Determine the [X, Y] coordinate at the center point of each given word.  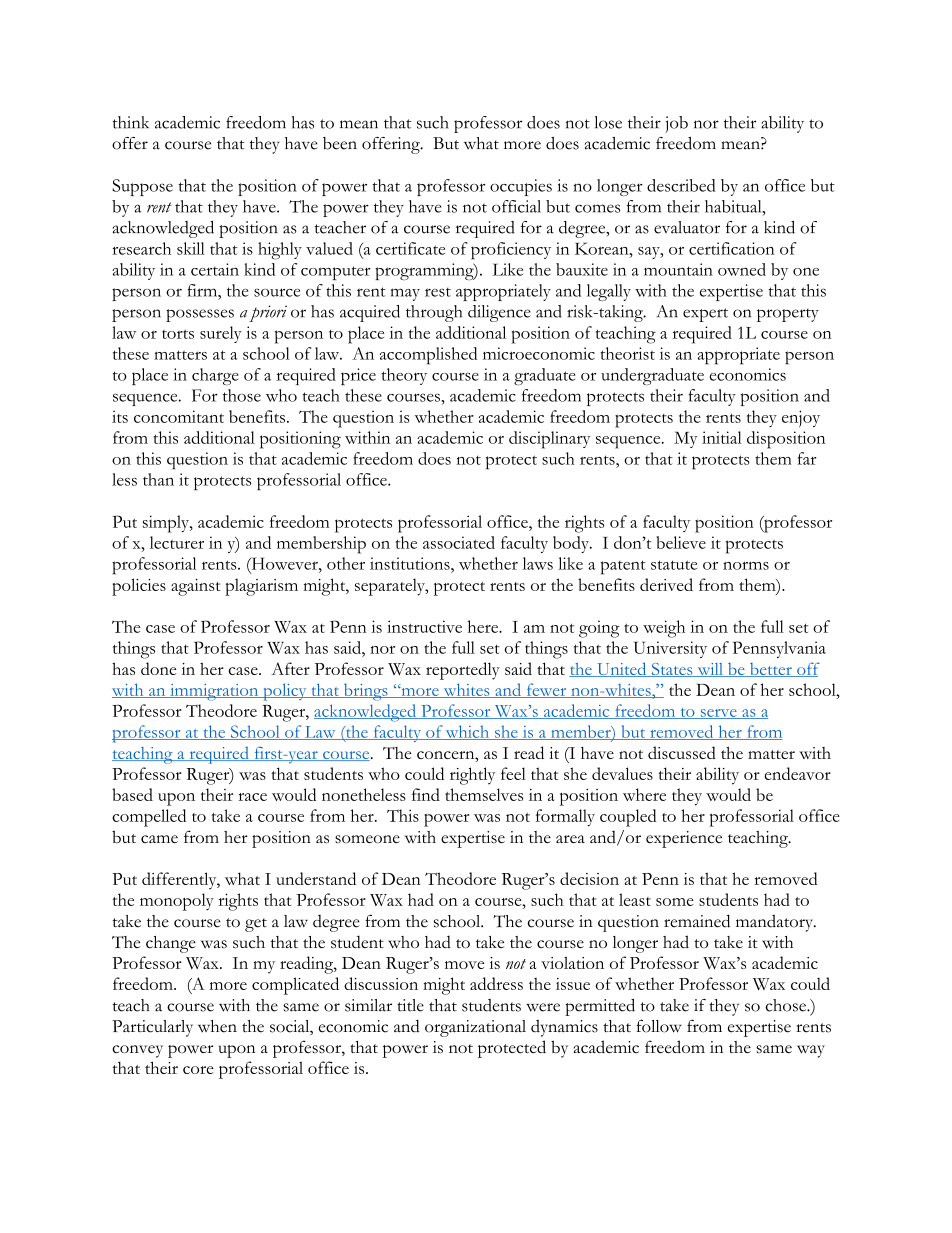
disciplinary [549, 440]
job [677, 124]
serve [718, 714]
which [468, 732]
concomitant [179, 416]
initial [722, 437]
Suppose [142, 187]
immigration [214, 692]
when [217, 1026]
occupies [521, 187]
